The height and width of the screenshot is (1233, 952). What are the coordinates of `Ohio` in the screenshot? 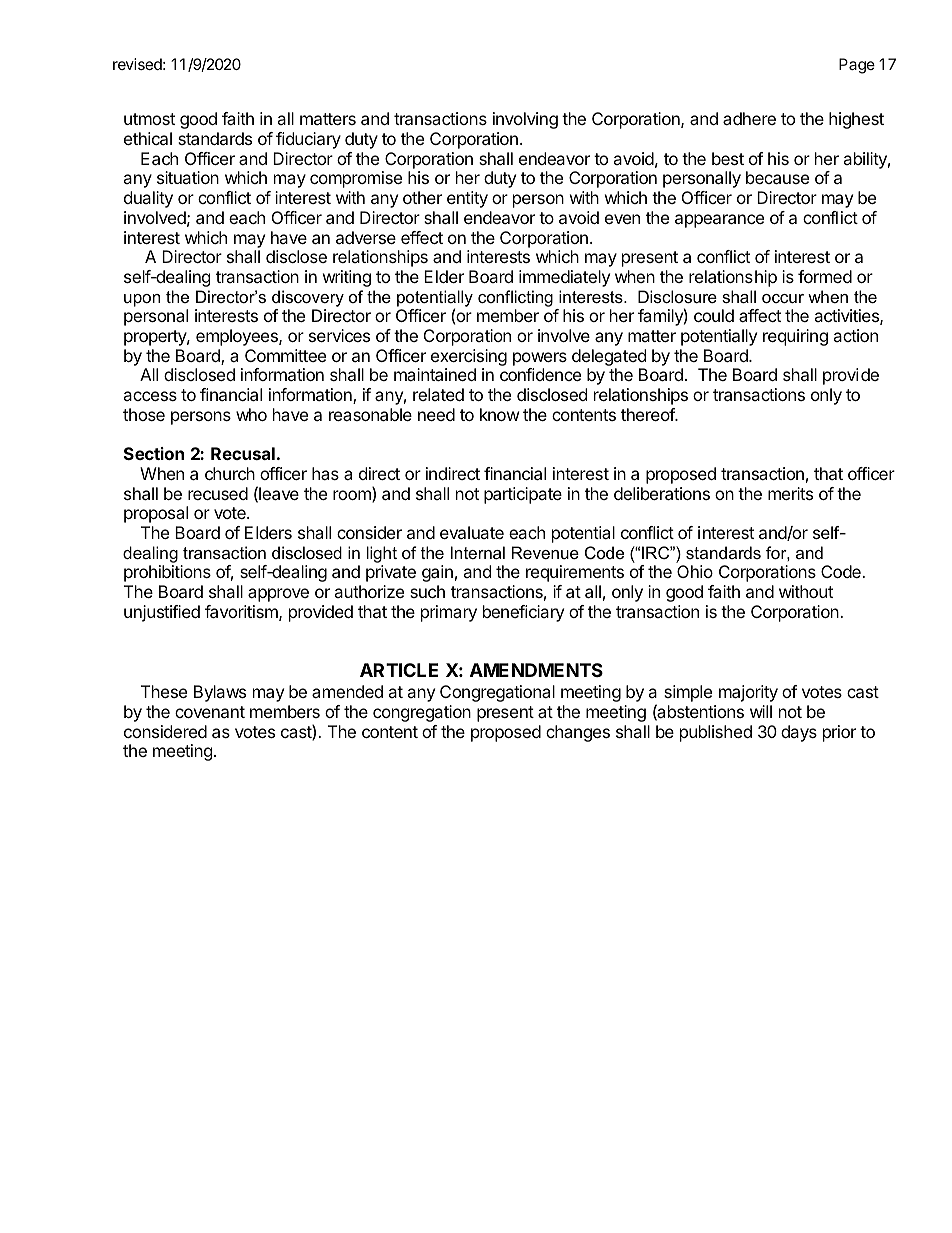 It's located at (695, 571).
